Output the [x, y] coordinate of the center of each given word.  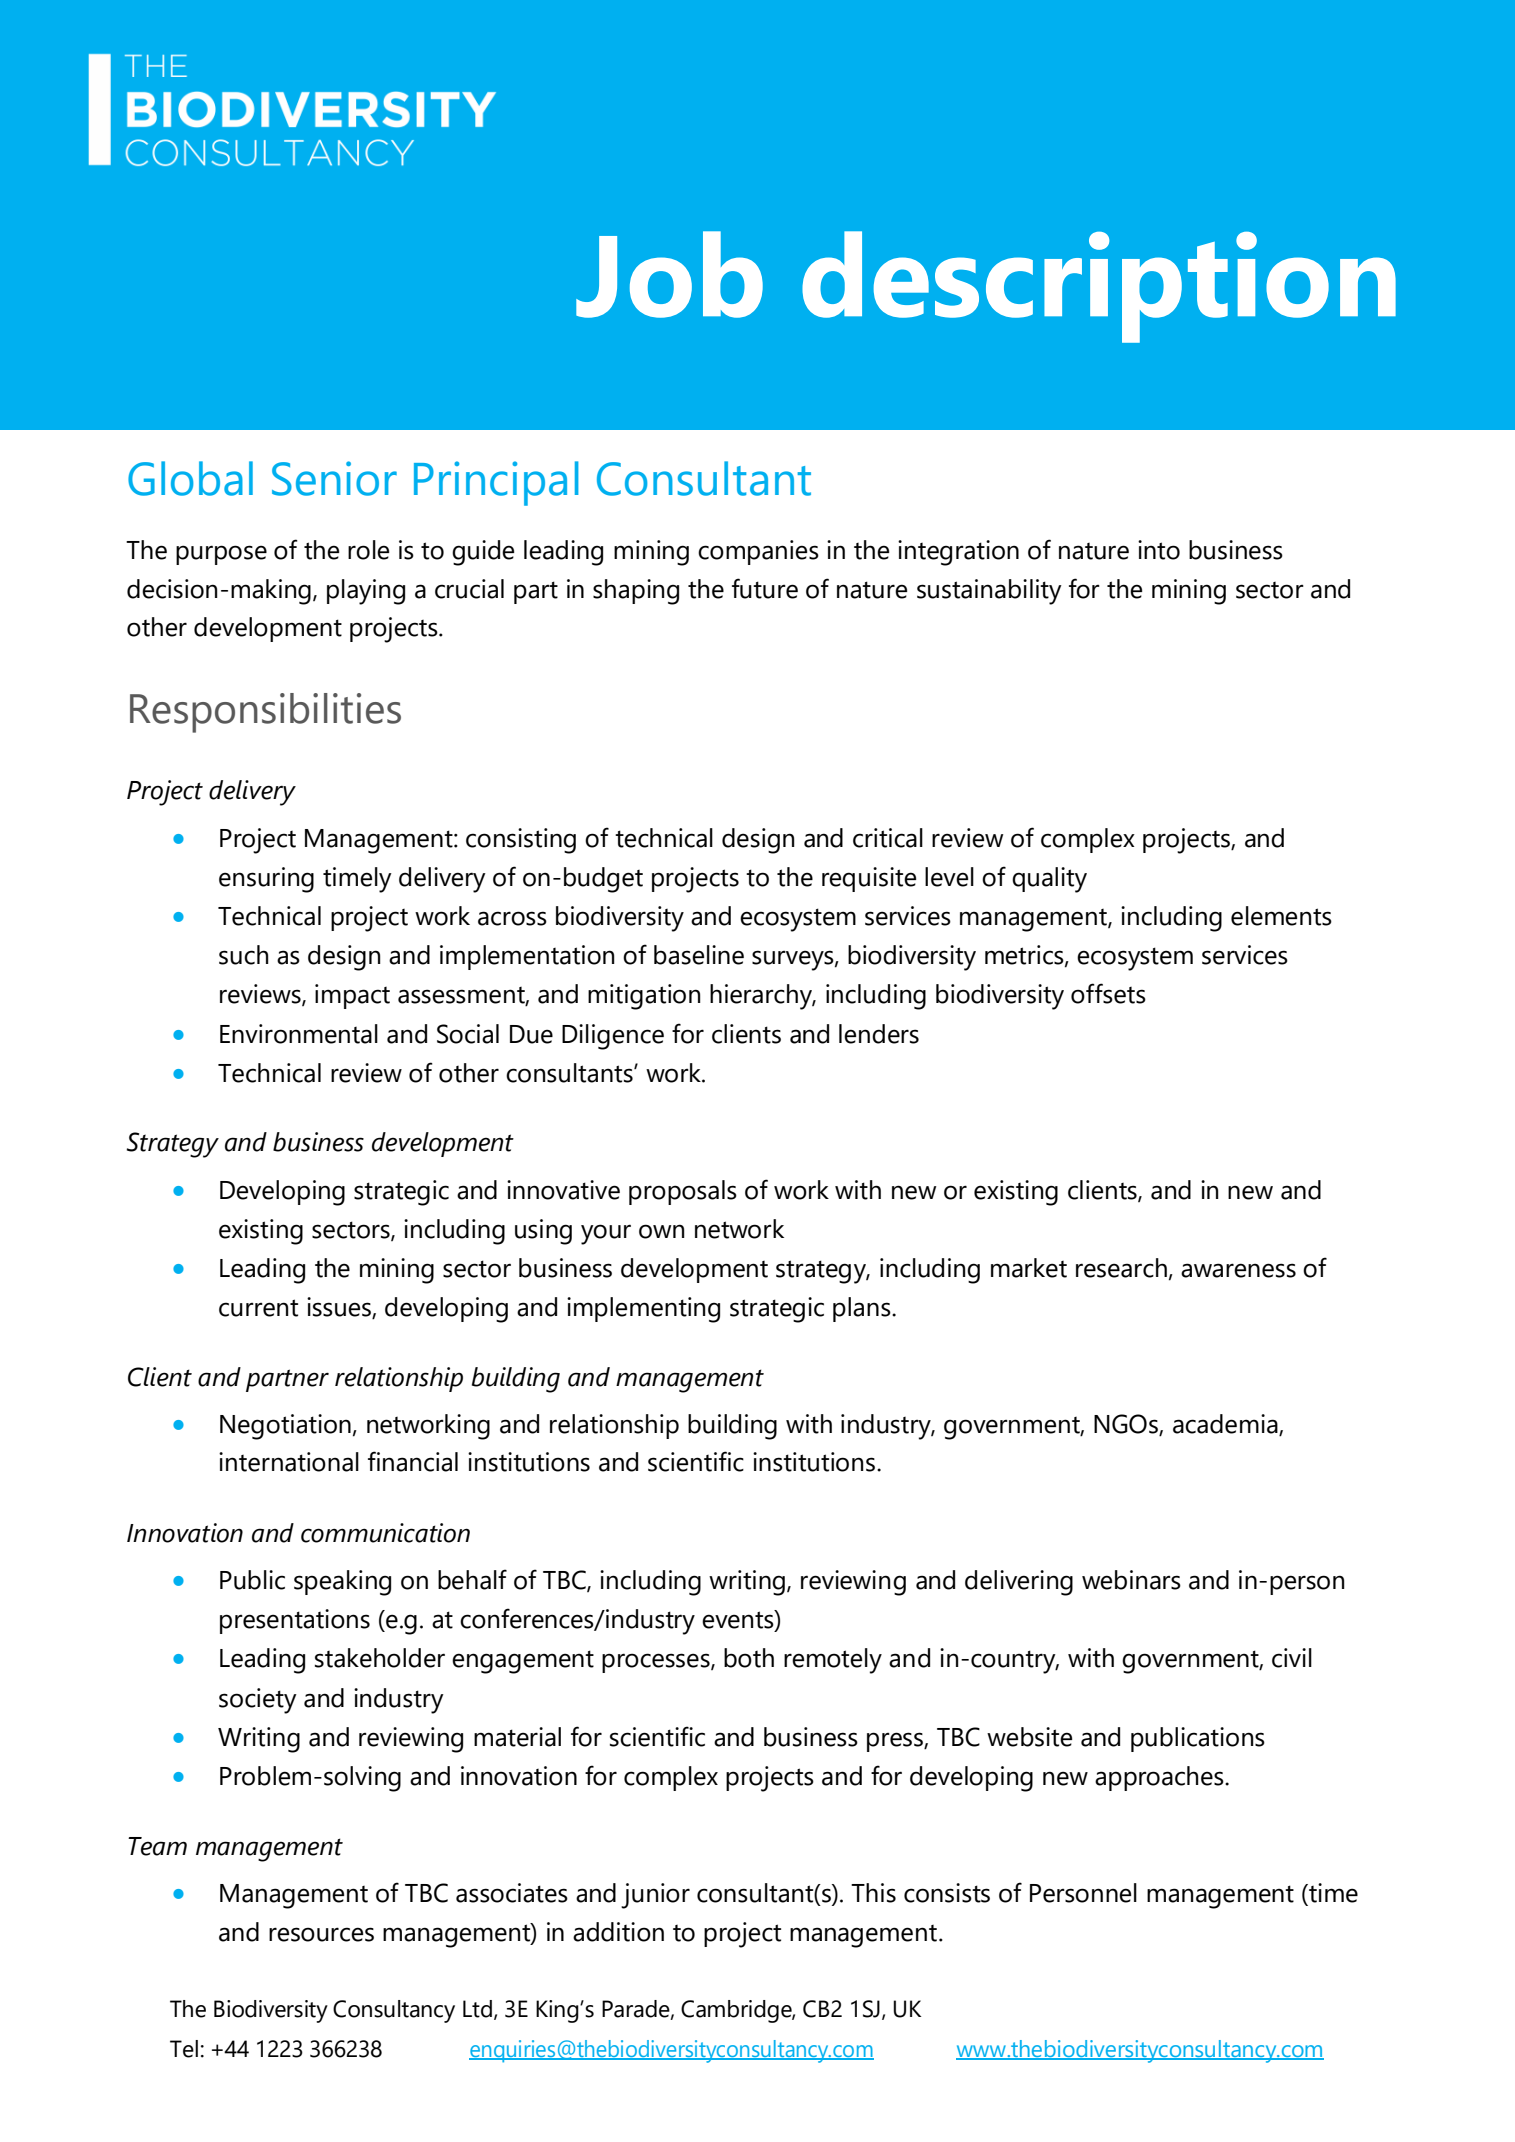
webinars [1131, 1580]
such [244, 955]
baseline [699, 955]
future [765, 588]
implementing [643, 1310]
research [1121, 1268]
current [258, 1308]
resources [321, 1934]
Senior [334, 478]
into [1159, 550]
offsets [1108, 993]
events [739, 1619]
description [1099, 287]
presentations [295, 1621]
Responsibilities [265, 713]
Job [669, 274]
